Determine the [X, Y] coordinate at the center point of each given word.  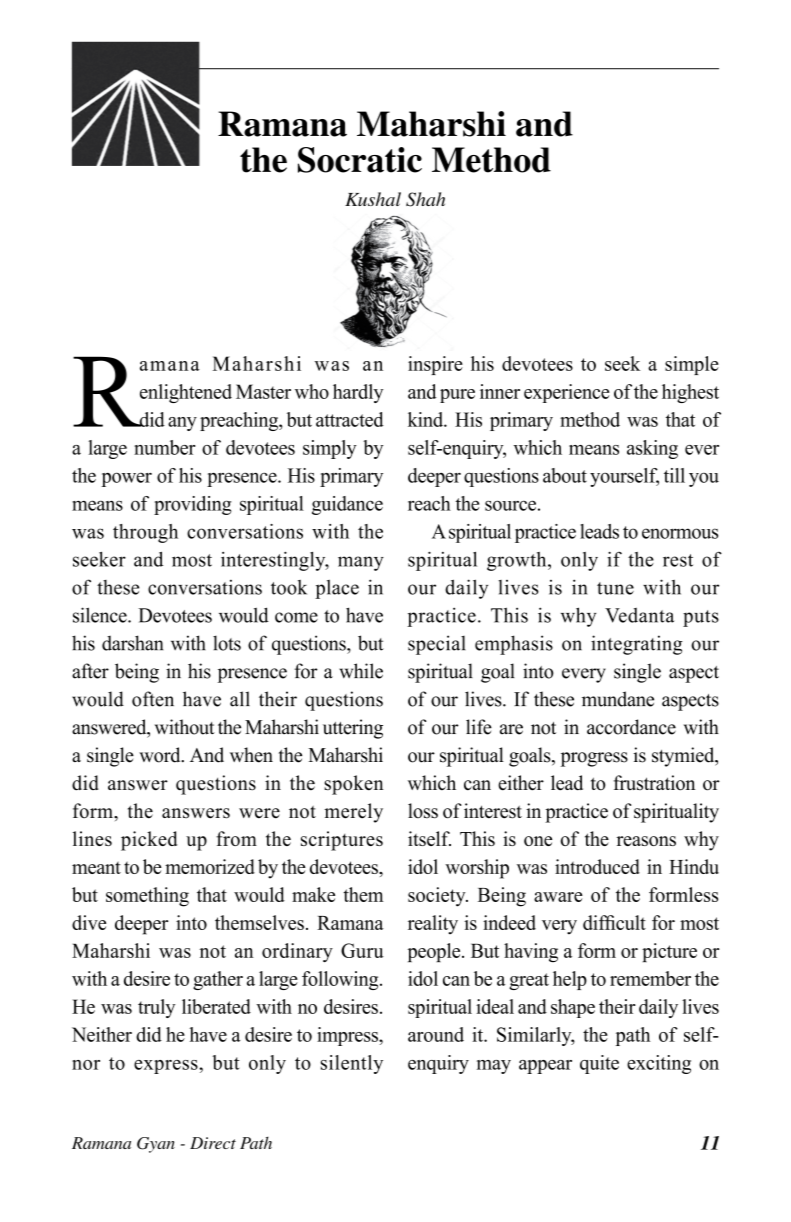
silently [352, 1064]
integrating [637, 645]
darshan [132, 643]
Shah [425, 199]
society [438, 897]
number [164, 447]
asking [652, 449]
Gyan [156, 1145]
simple [692, 365]
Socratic [360, 160]
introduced [597, 866]
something [147, 897]
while [361, 671]
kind [427, 419]
